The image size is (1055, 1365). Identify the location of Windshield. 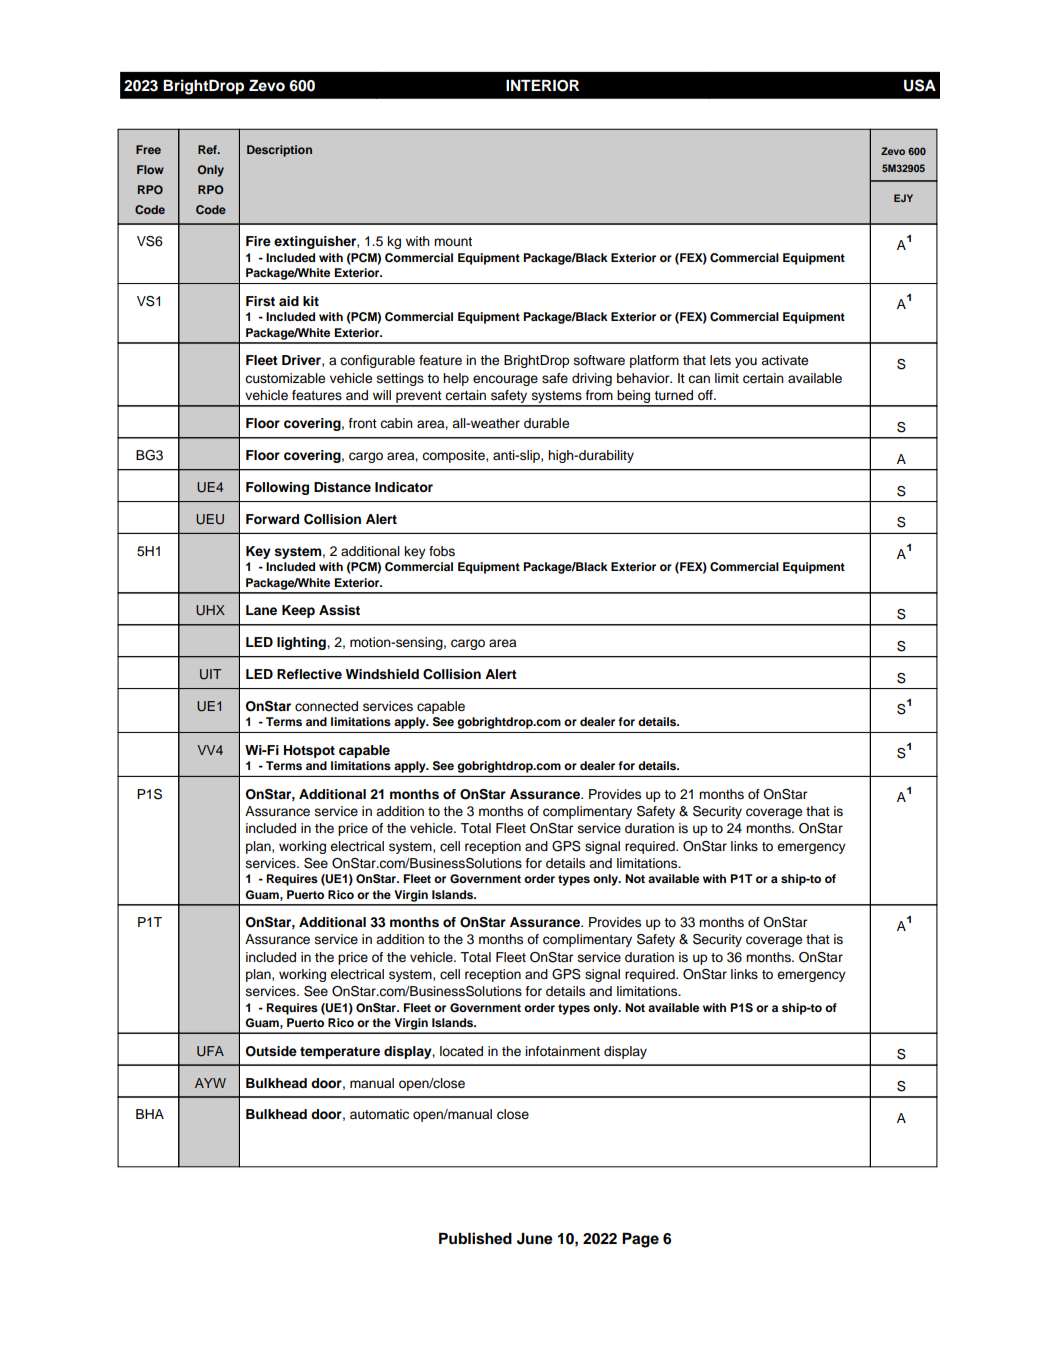
(382, 674).
